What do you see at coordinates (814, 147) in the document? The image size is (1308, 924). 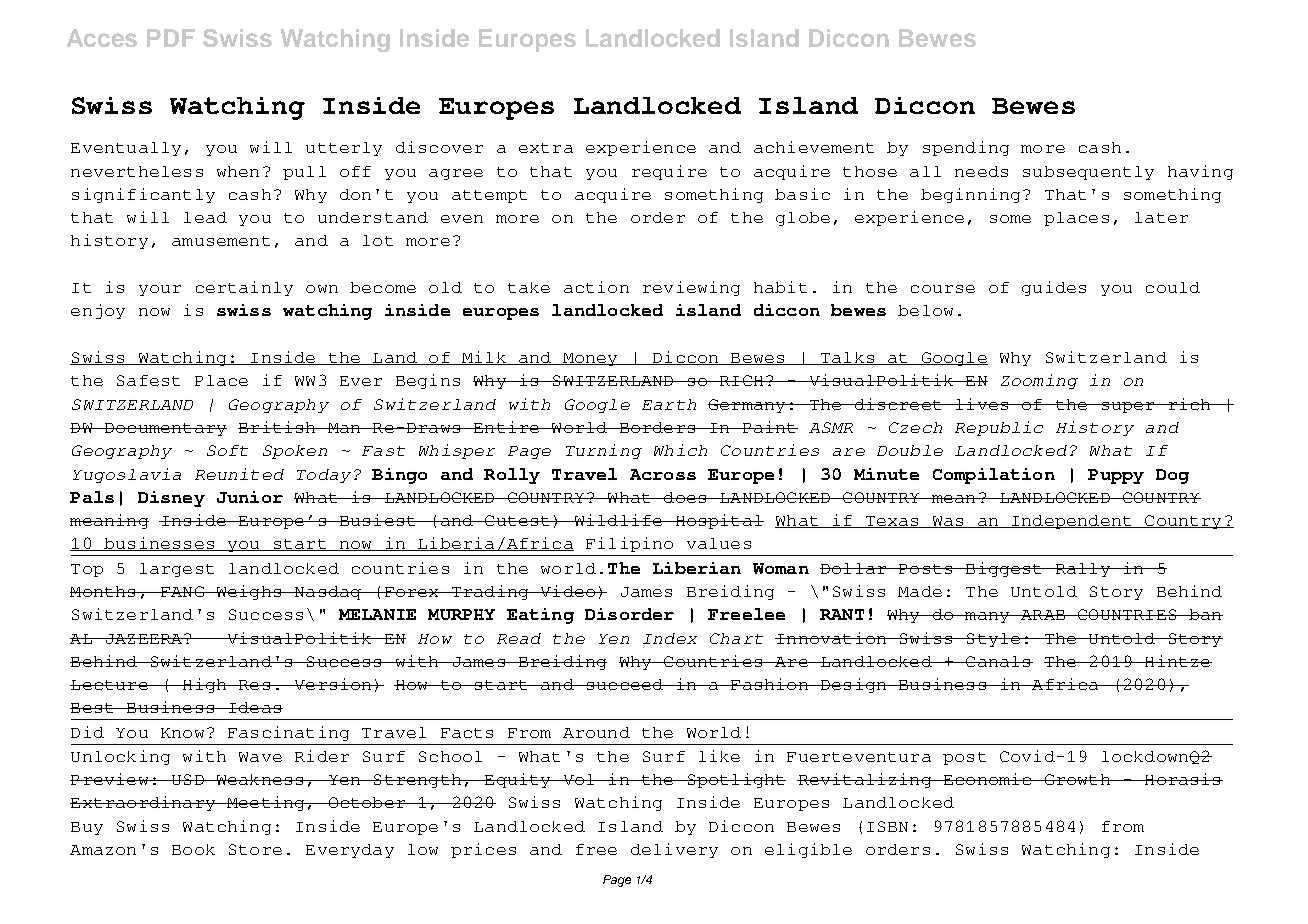 I see `achievement` at bounding box center [814, 147].
